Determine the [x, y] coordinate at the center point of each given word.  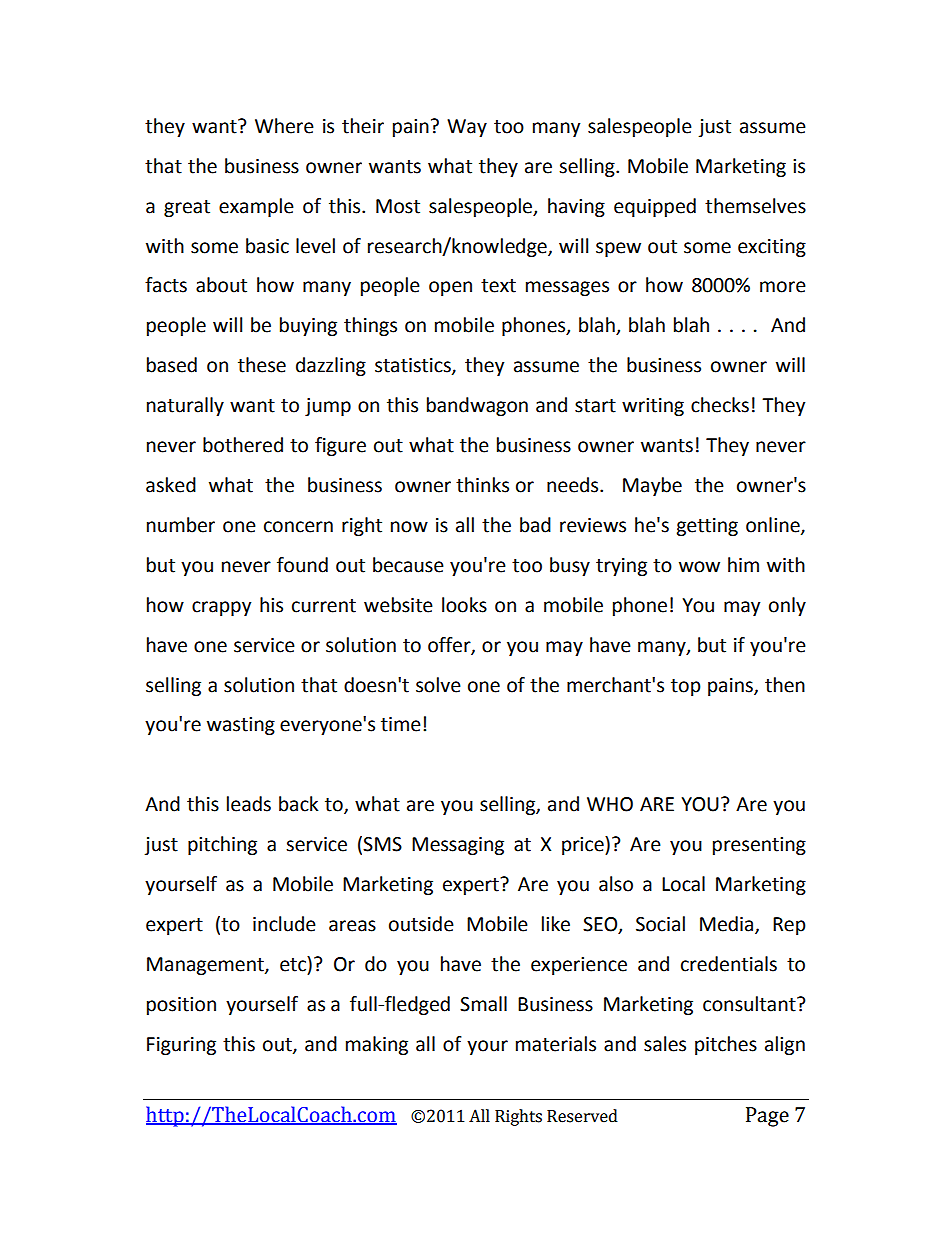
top [686, 687]
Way [467, 128]
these [262, 365]
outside [421, 924]
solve [438, 685]
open [450, 288]
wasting [241, 726]
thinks [482, 485]
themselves [755, 206]
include [284, 924]
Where [284, 126]
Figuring [181, 1046]
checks [720, 405]
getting [707, 527]
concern [298, 527]
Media [728, 925]
